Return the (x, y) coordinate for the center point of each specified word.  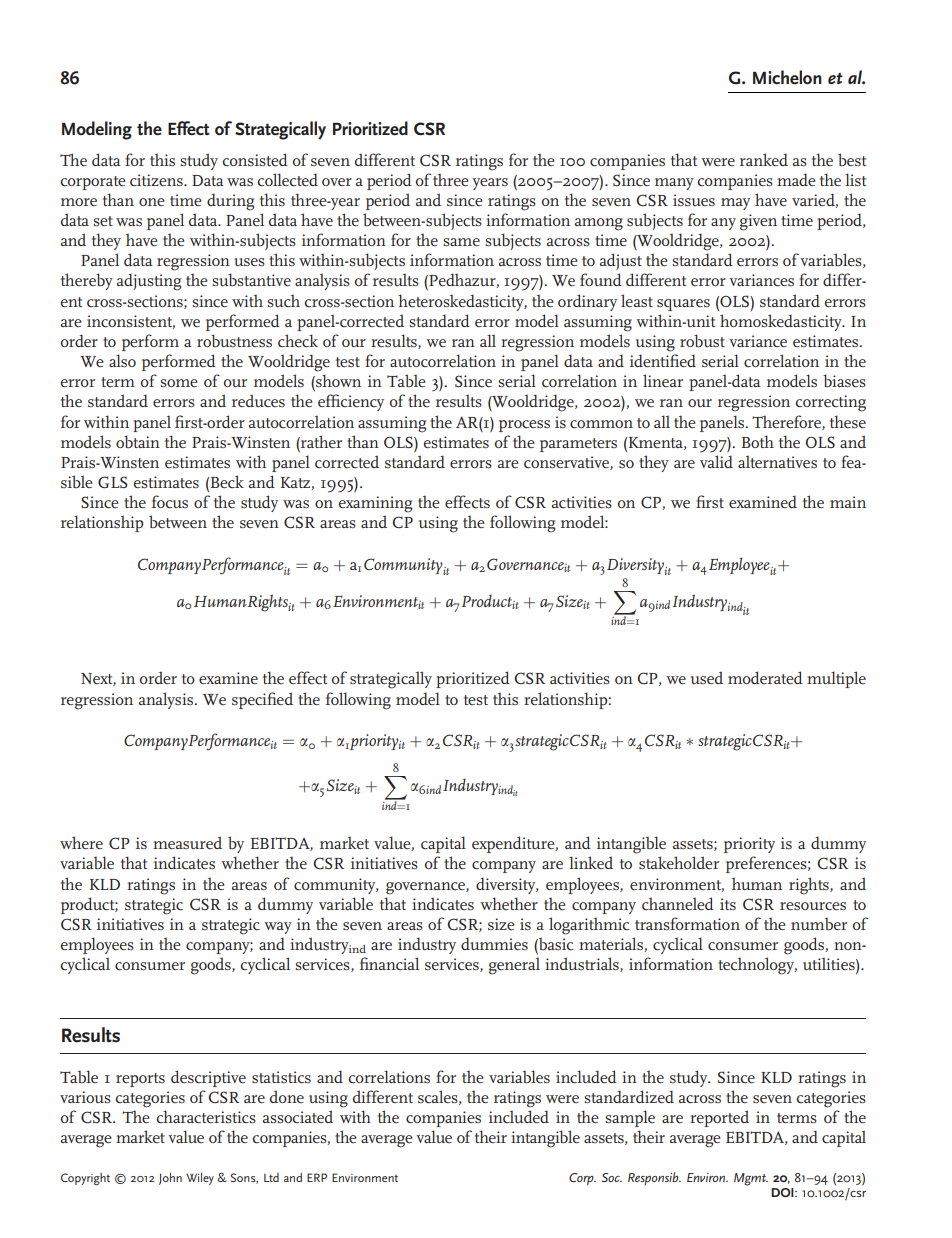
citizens (157, 180)
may (735, 204)
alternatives (777, 462)
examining (375, 504)
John (170, 1179)
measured (187, 842)
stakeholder (679, 863)
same (461, 242)
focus (170, 502)
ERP (317, 1177)
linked (591, 862)
